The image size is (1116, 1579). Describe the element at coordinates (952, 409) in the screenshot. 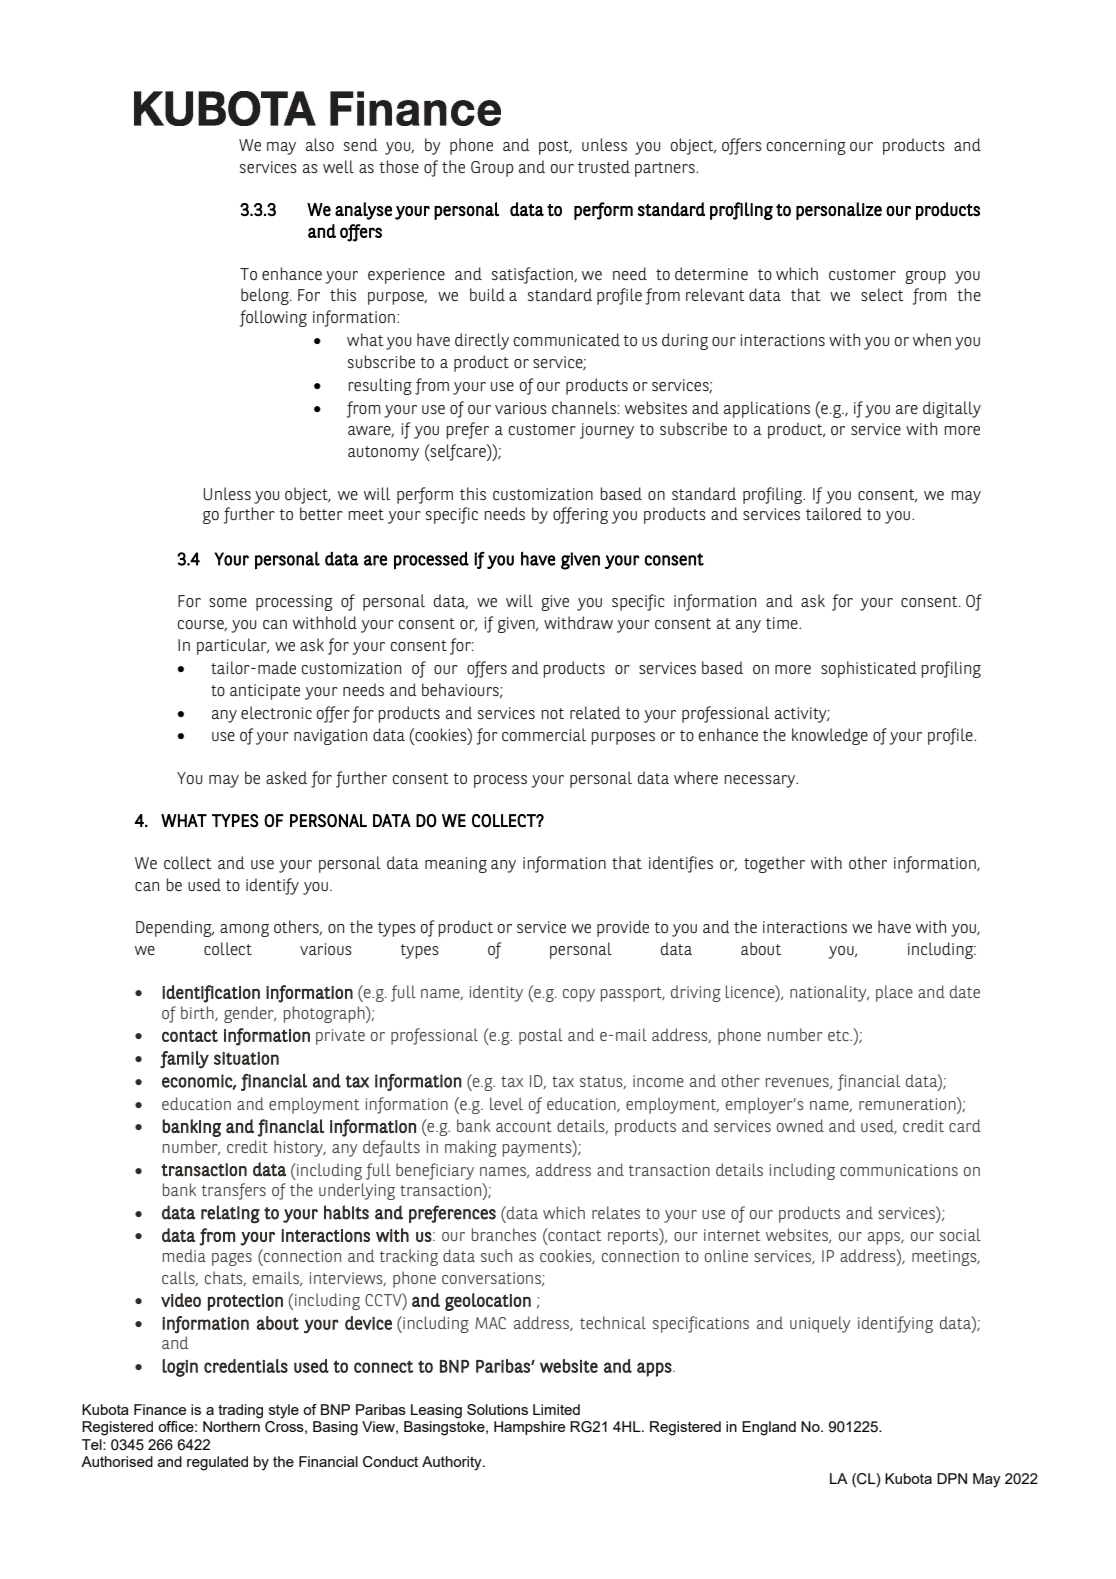

I see `digitally` at that location.
